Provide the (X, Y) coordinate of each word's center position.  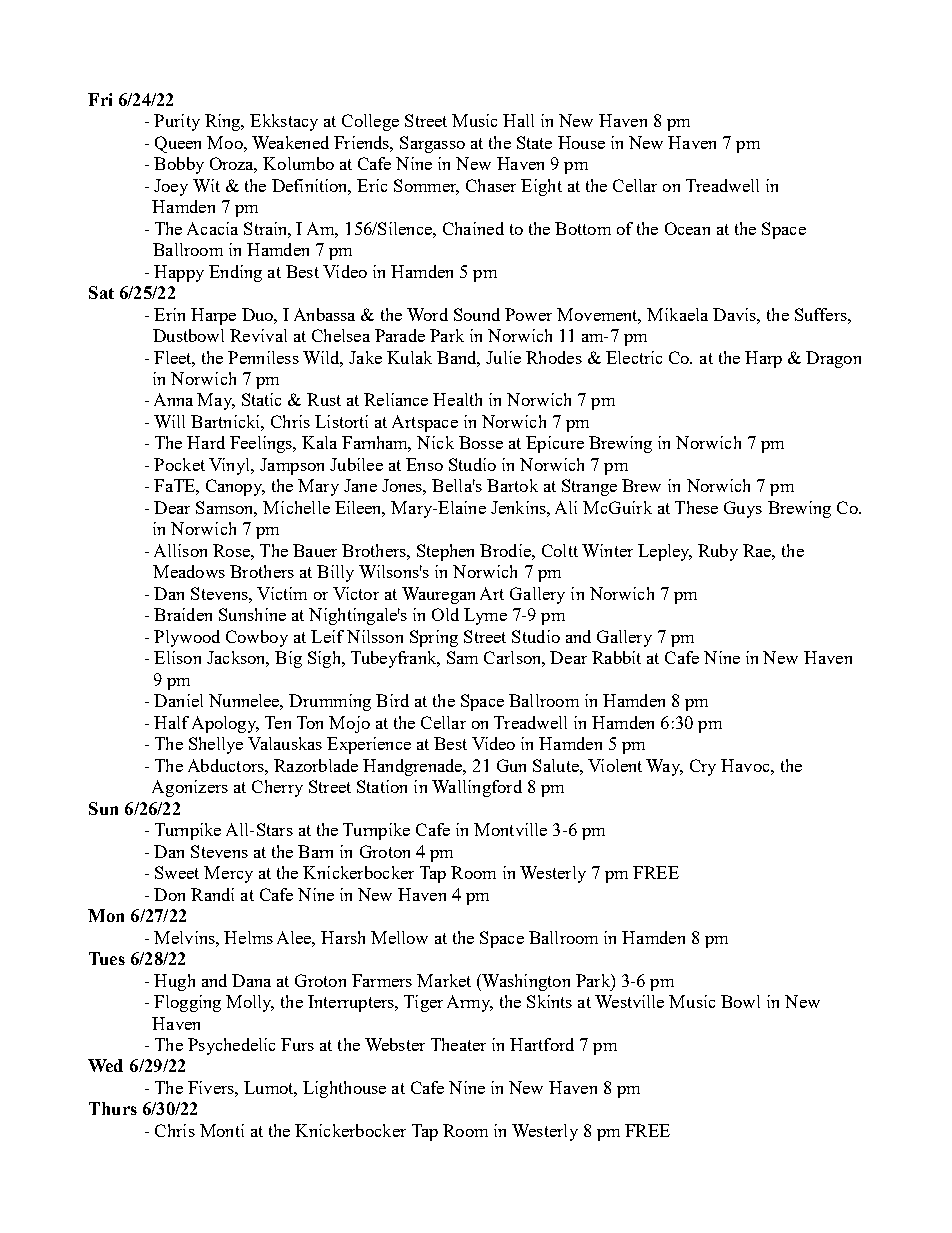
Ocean (687, 228)
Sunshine (252, 614)
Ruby (718, 552)
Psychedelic (231, 1046)
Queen (178, 144)
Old (445, 614)
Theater (458, 1044)
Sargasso (432, 144)
